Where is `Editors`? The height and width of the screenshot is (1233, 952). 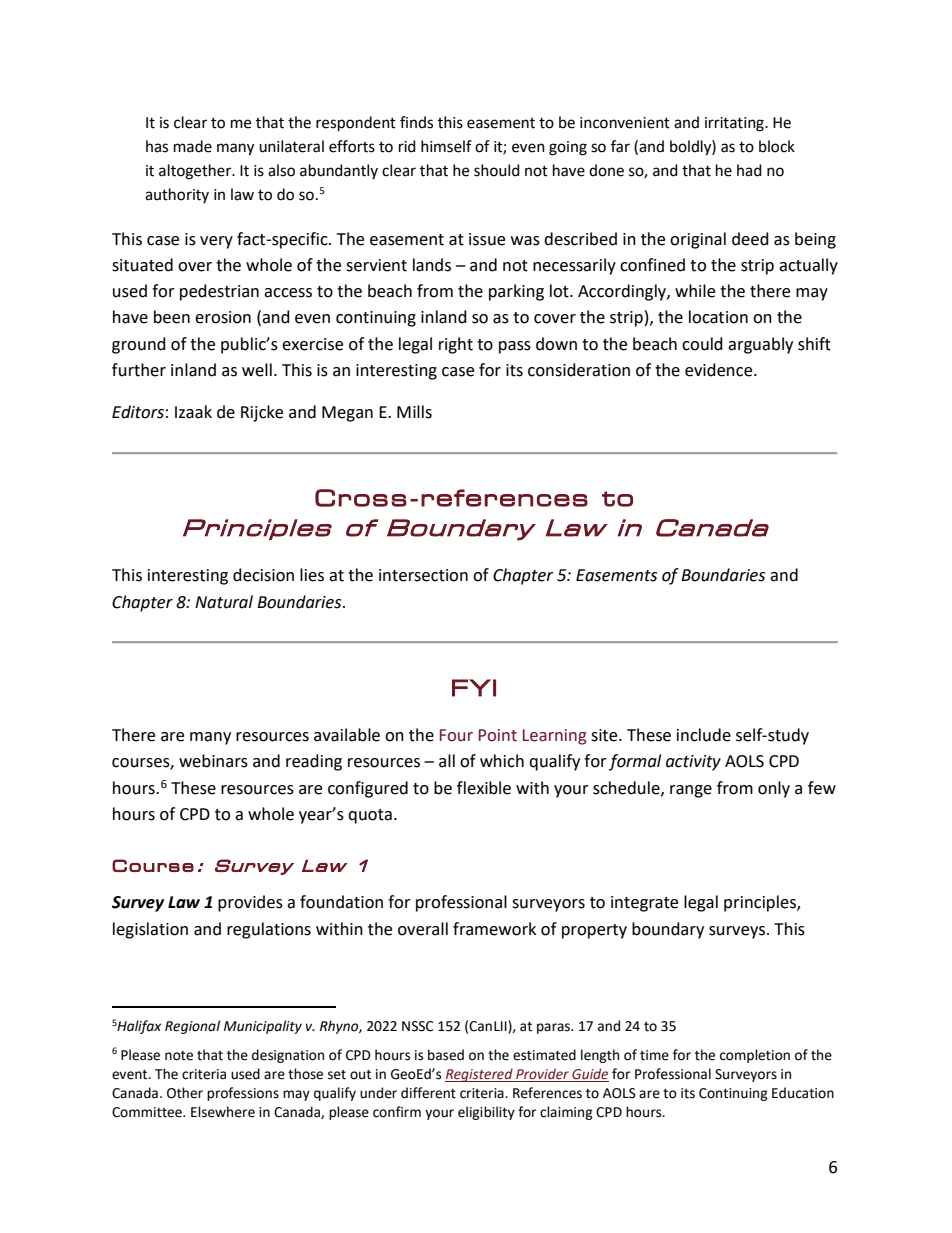 Editors is located at coordinates (138, 412).
